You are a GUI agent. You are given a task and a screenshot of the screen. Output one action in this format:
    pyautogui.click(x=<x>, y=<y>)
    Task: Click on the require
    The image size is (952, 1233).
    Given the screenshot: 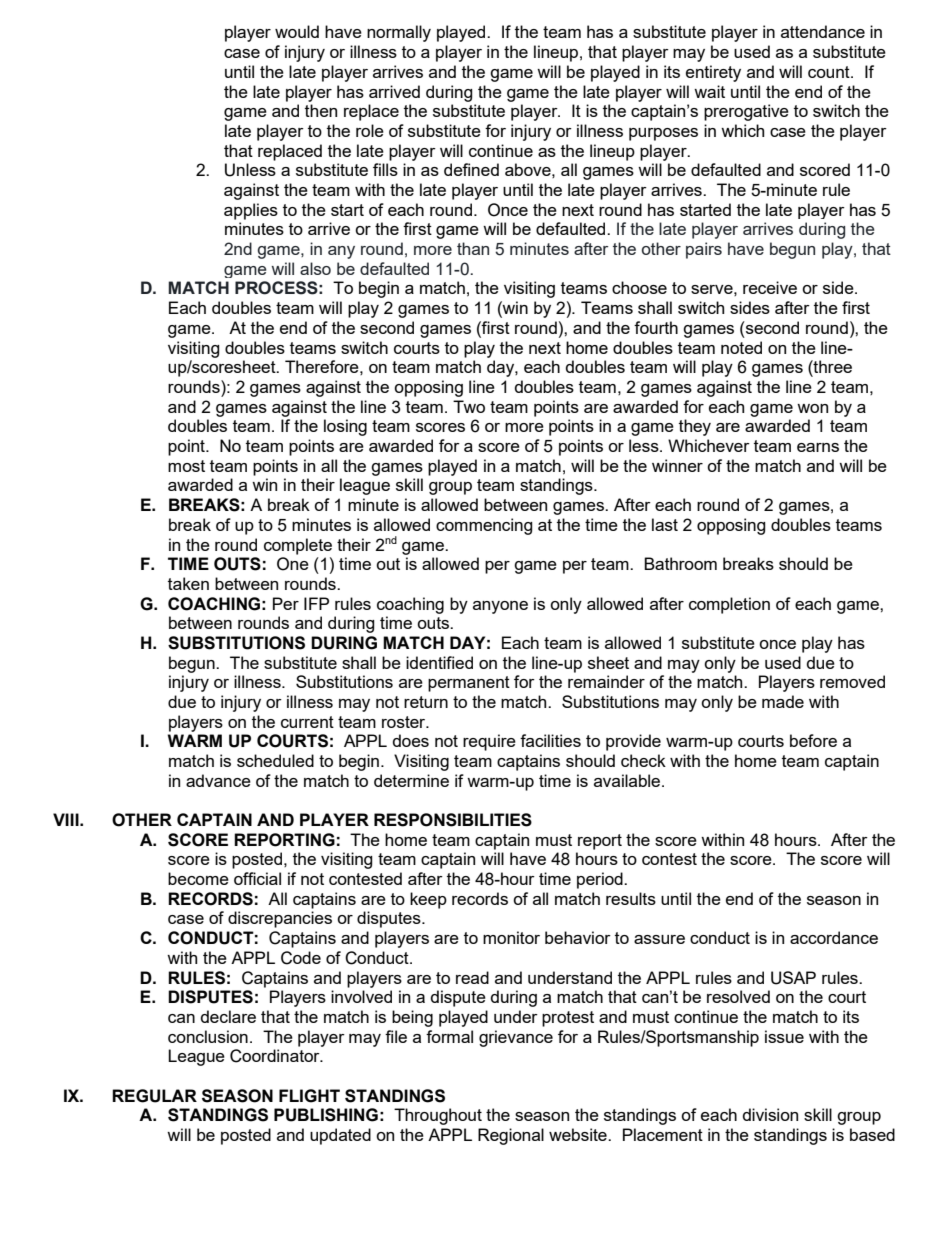 What is the action you would take?
    pyautogui.click(x=489, y=742)
